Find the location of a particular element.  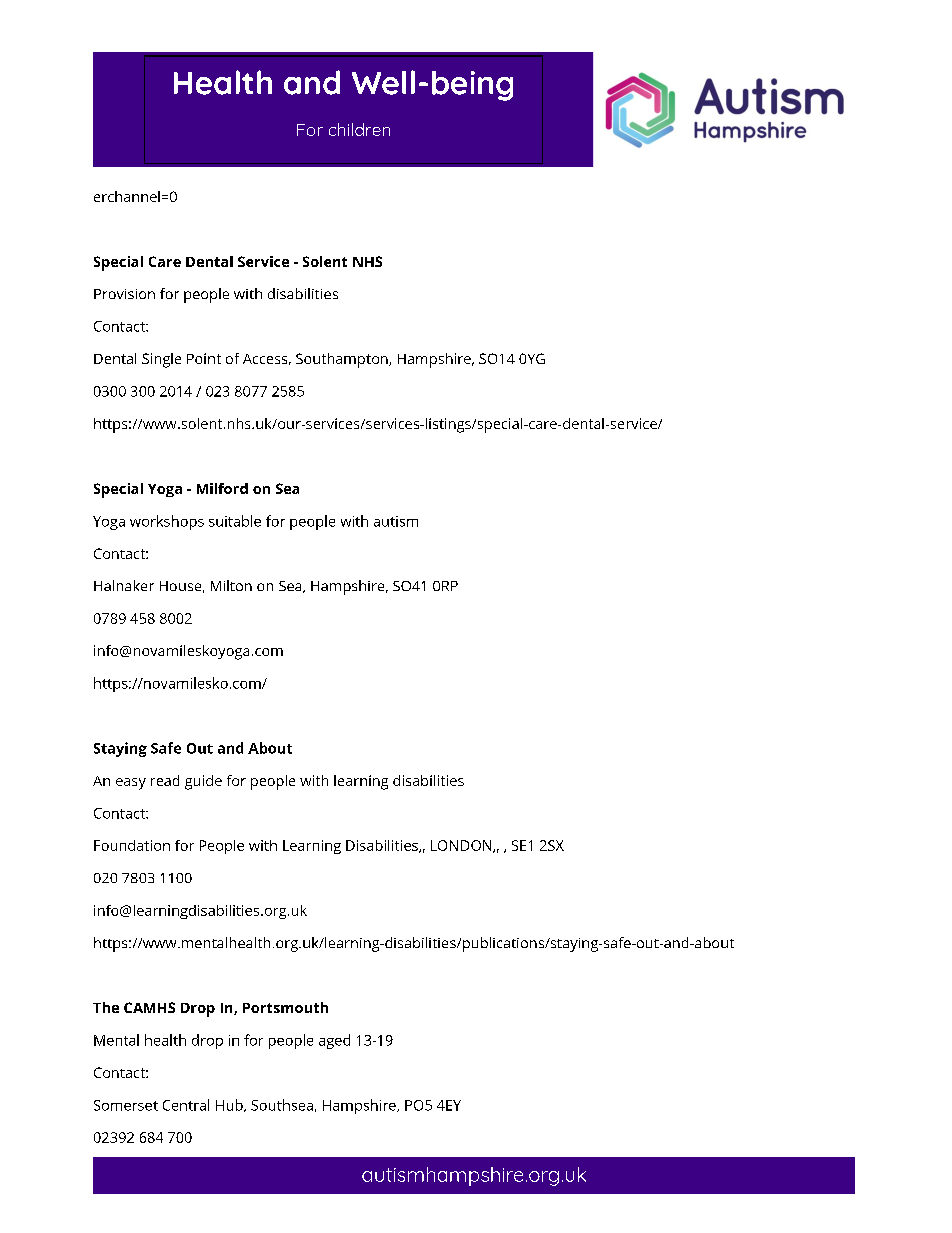

LONDON is located at coordinates (462, 846).
